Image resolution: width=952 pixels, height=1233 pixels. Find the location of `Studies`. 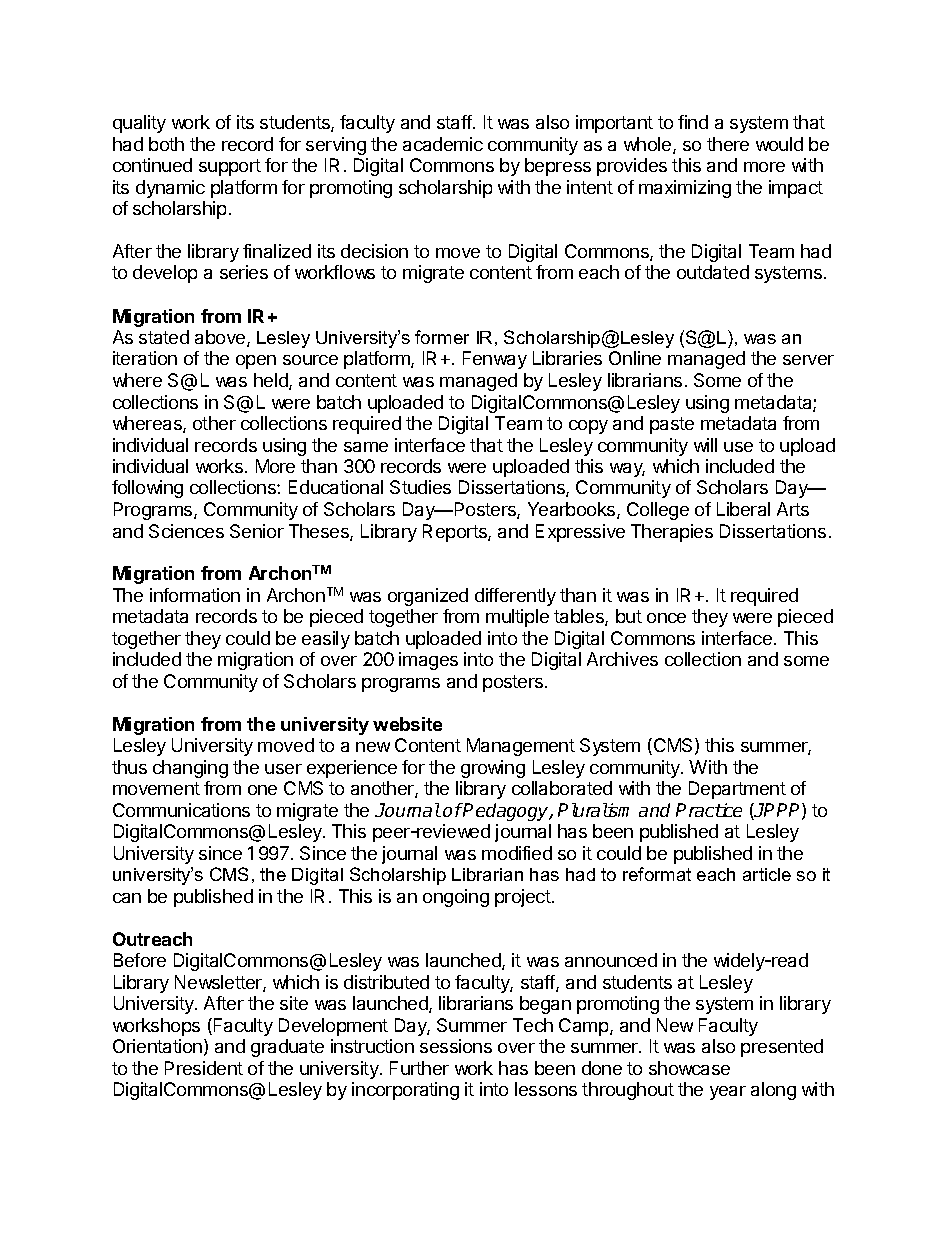

Studies is located at coordinates (420, 487).
